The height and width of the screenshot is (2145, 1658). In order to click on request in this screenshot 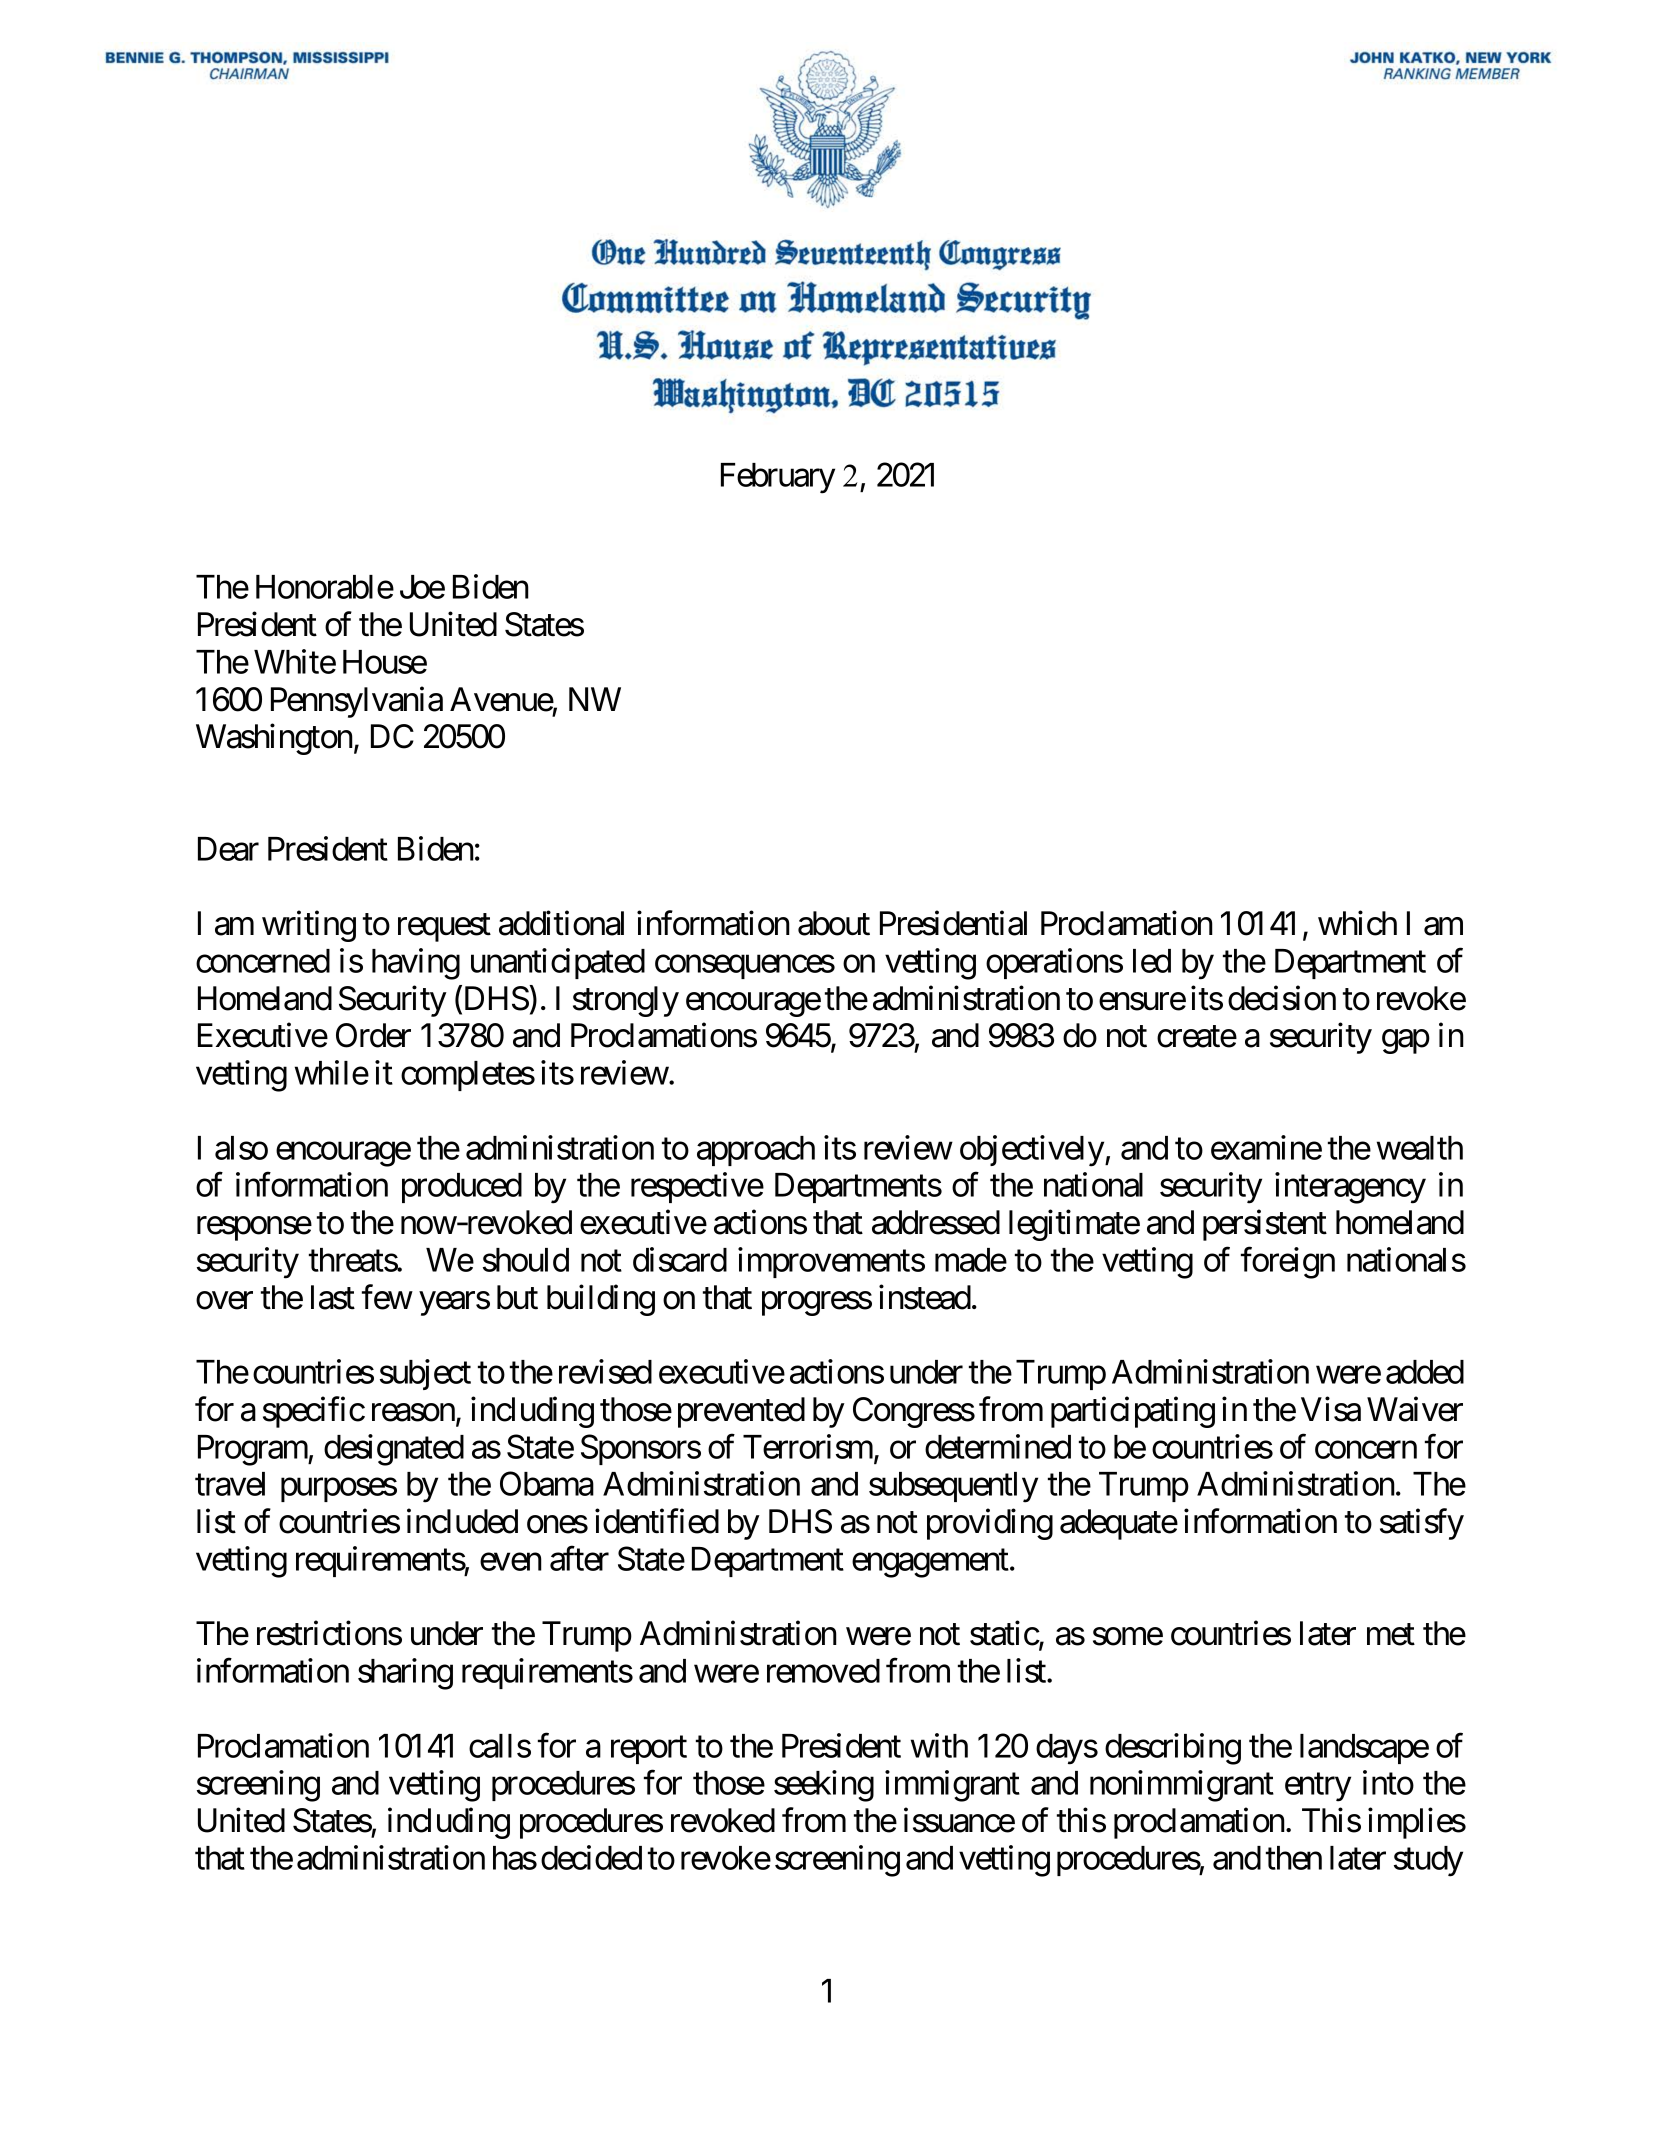, I will do `click(444, 928)`.
